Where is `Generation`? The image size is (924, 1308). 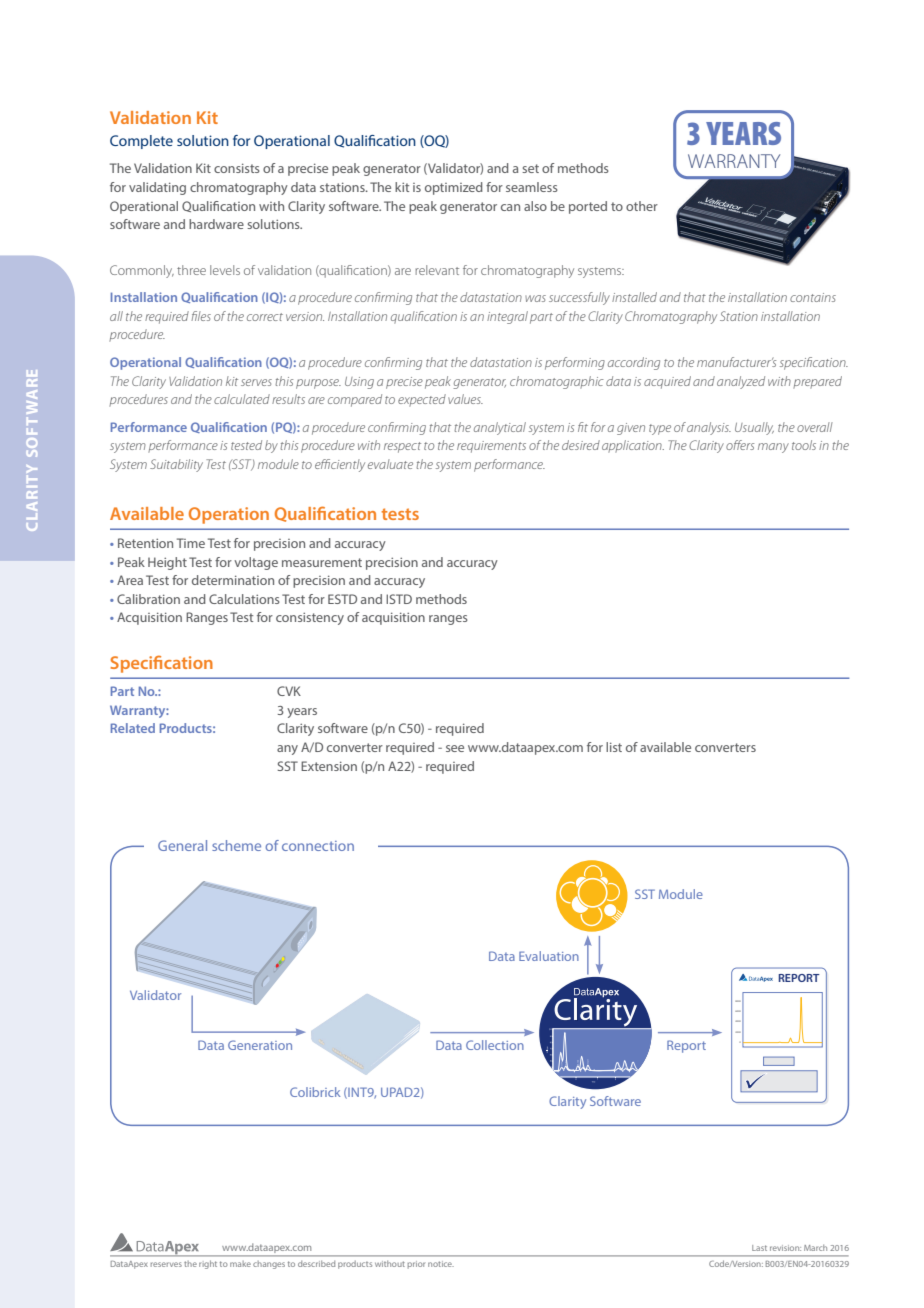
Generation is located at coordinates (260, 1045).
